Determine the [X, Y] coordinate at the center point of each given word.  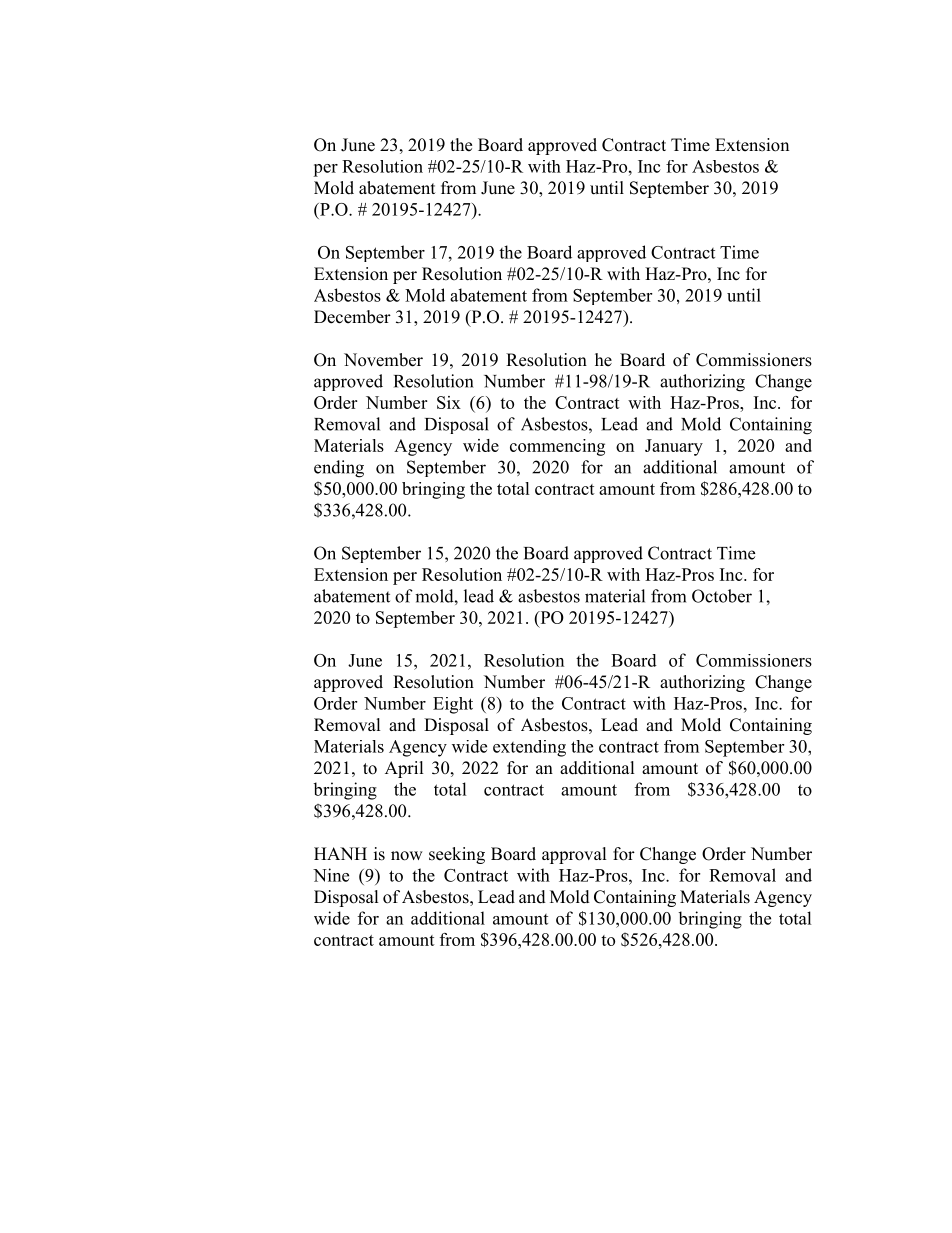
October [722, 596]
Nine [331, 875]
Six [449, 402]
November [383, 360]
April [404, 769]
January [674, 447]
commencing [557, 447]
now [407, 856]
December [352, 317]
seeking [457, 855]
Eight [453, 705]
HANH [340, 853]
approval [574, 855]
